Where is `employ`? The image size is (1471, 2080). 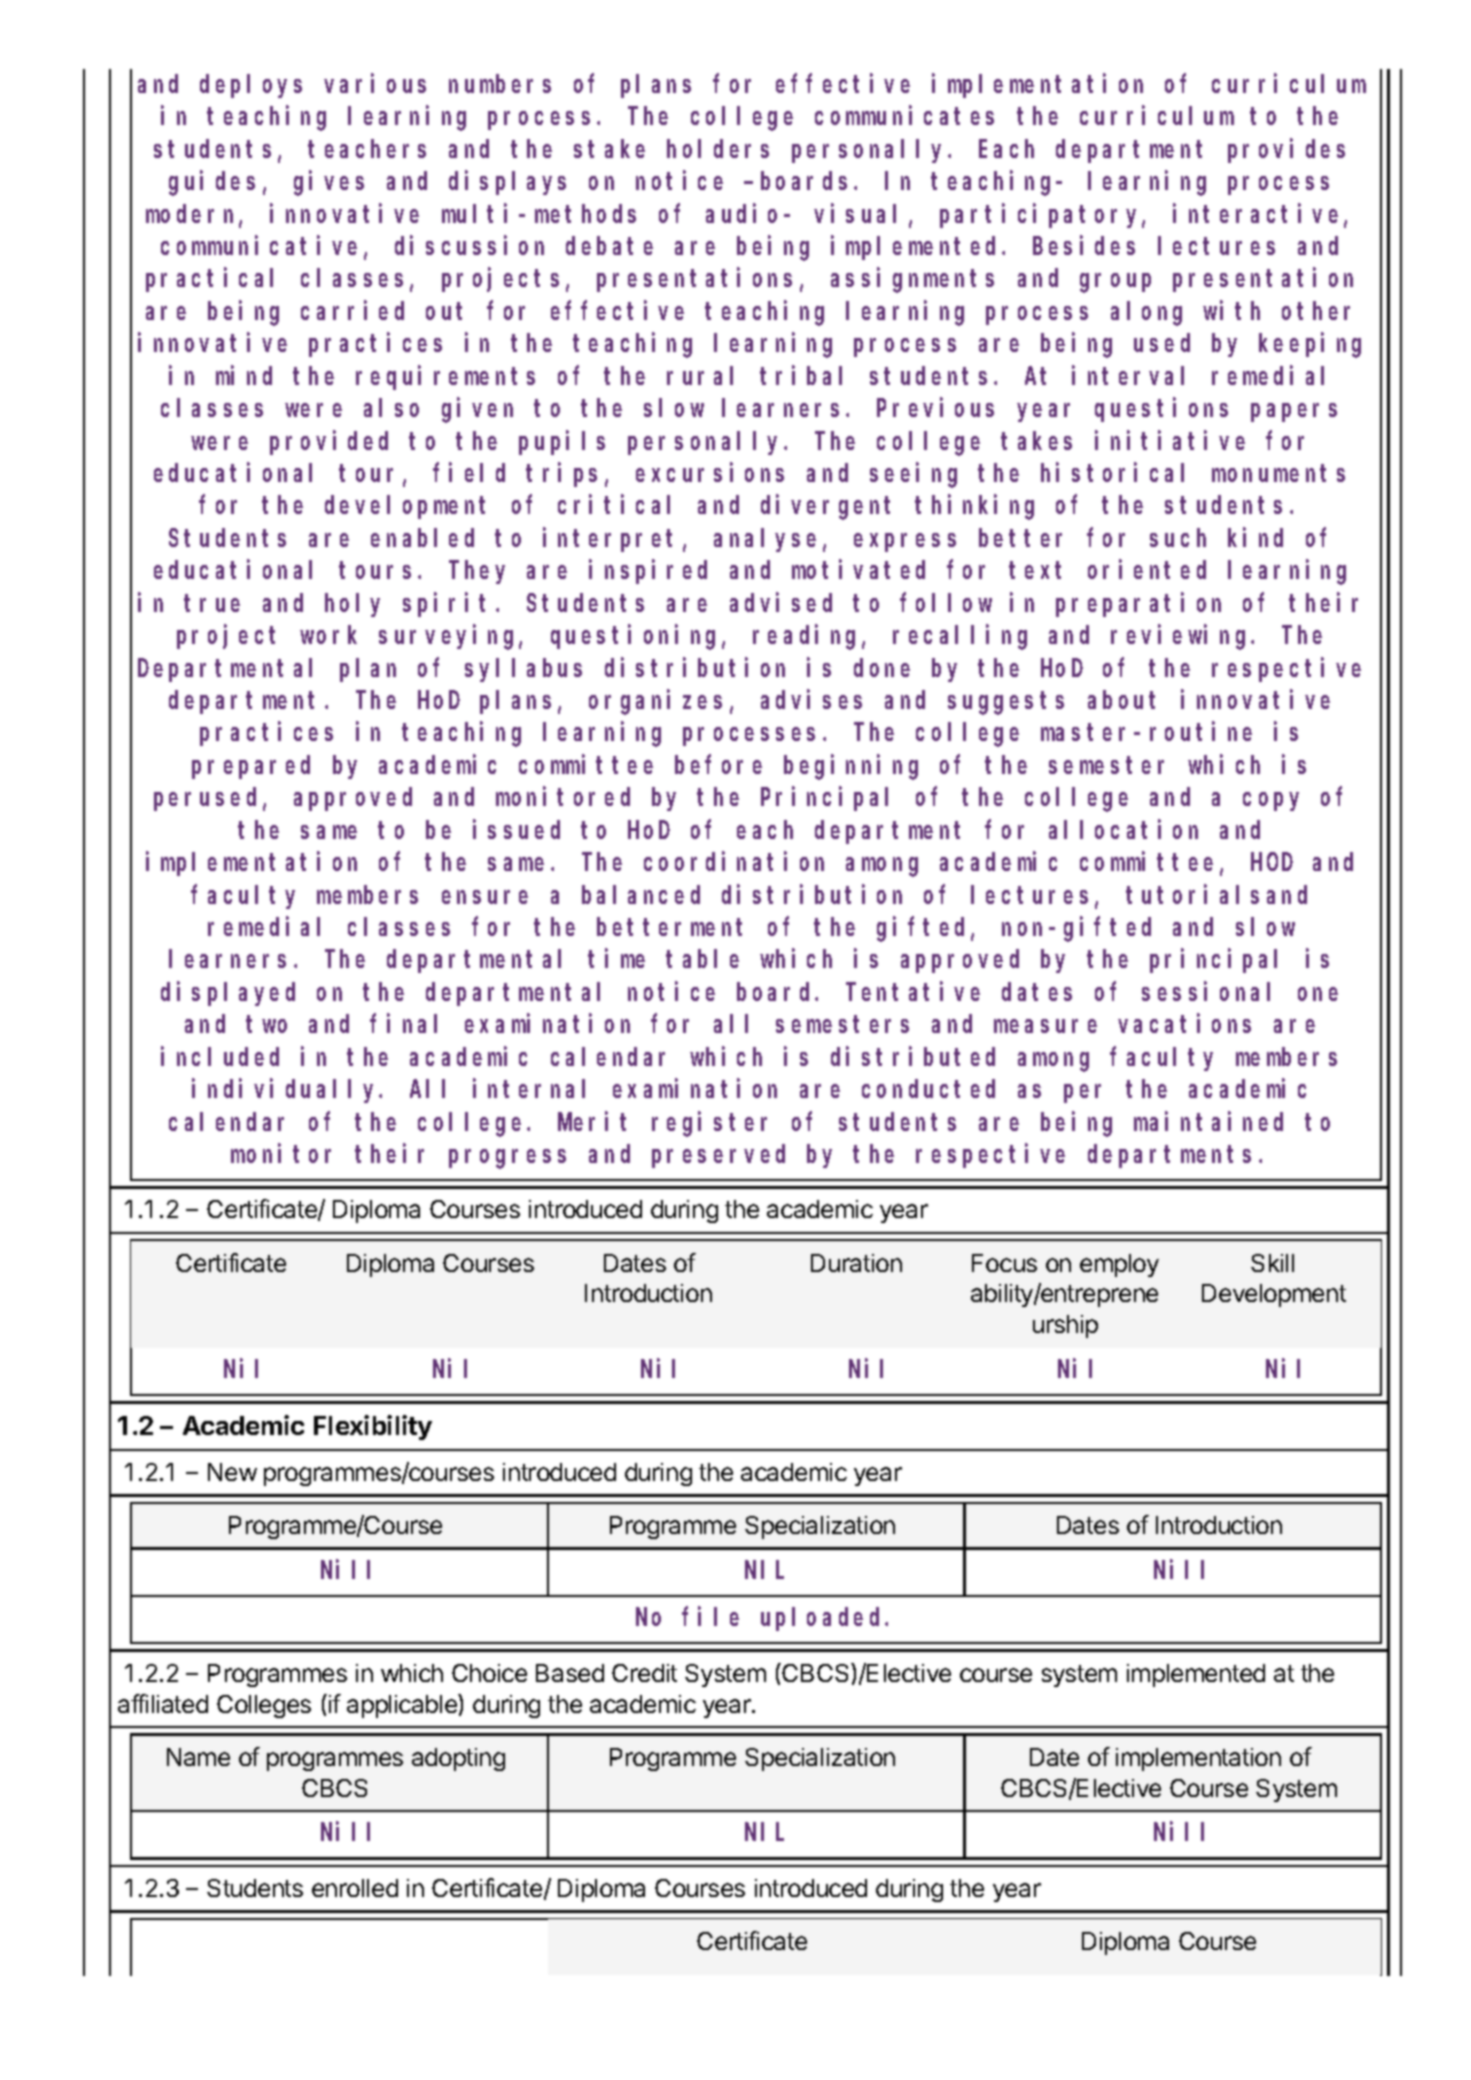
employ is located at coordinates (1119, 1265).
